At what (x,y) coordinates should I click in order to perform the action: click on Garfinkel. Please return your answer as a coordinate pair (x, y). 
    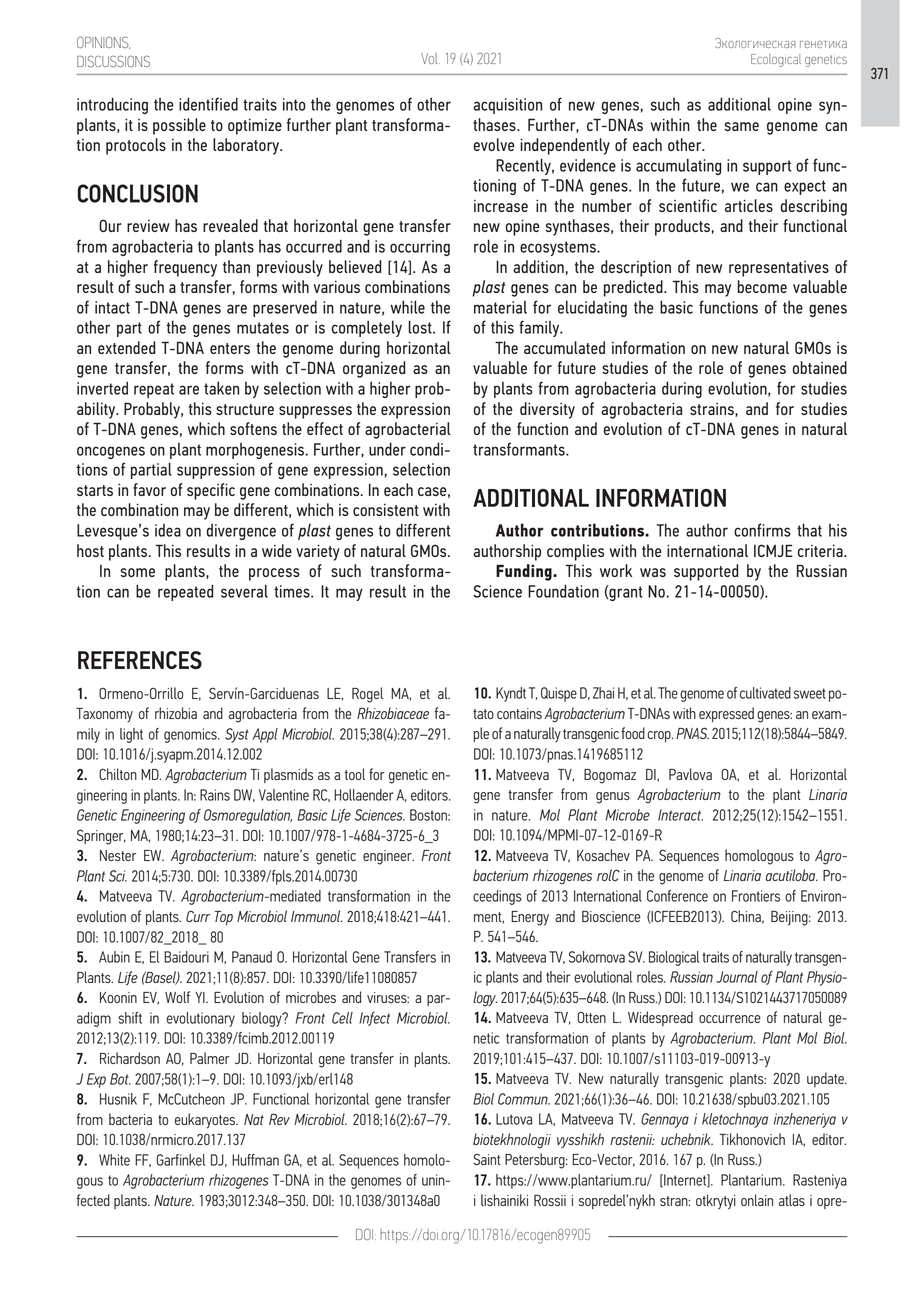
    Looking at the image, I should click on (181, 1160).
